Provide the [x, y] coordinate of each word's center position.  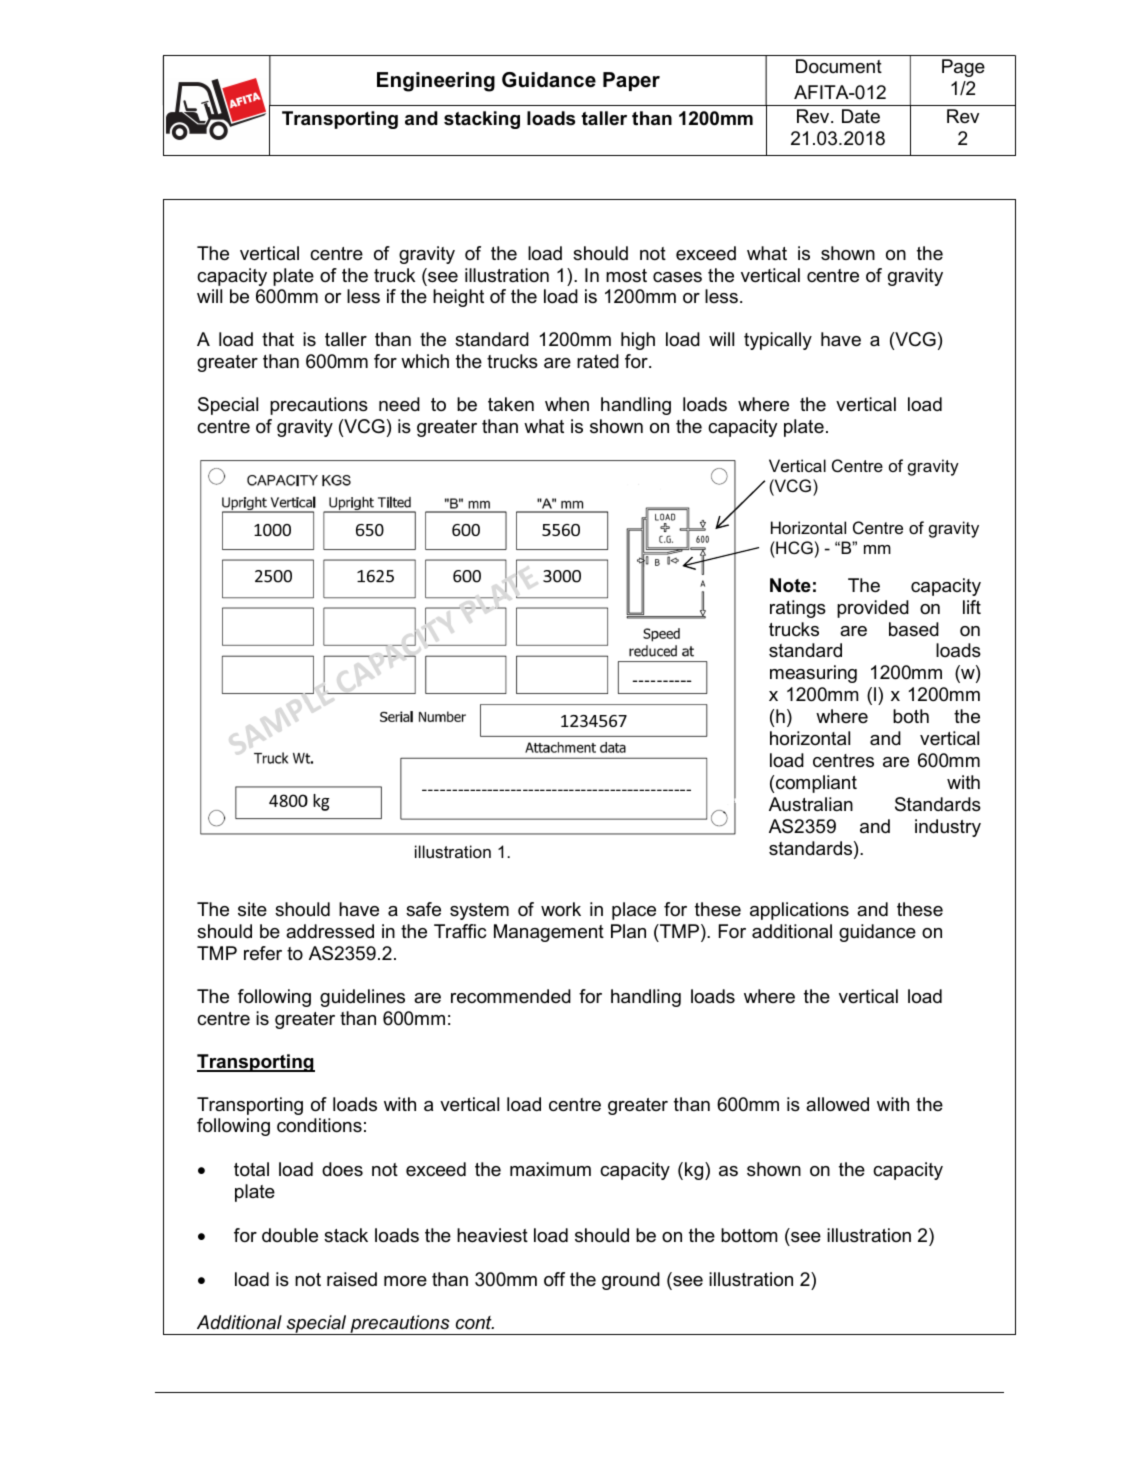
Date [861, 116]
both [911, 716]
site [252, 909]
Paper [631, 81]
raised [352, 1279]
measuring [813, 674]
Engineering [436, 82]
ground [631, 1281]
